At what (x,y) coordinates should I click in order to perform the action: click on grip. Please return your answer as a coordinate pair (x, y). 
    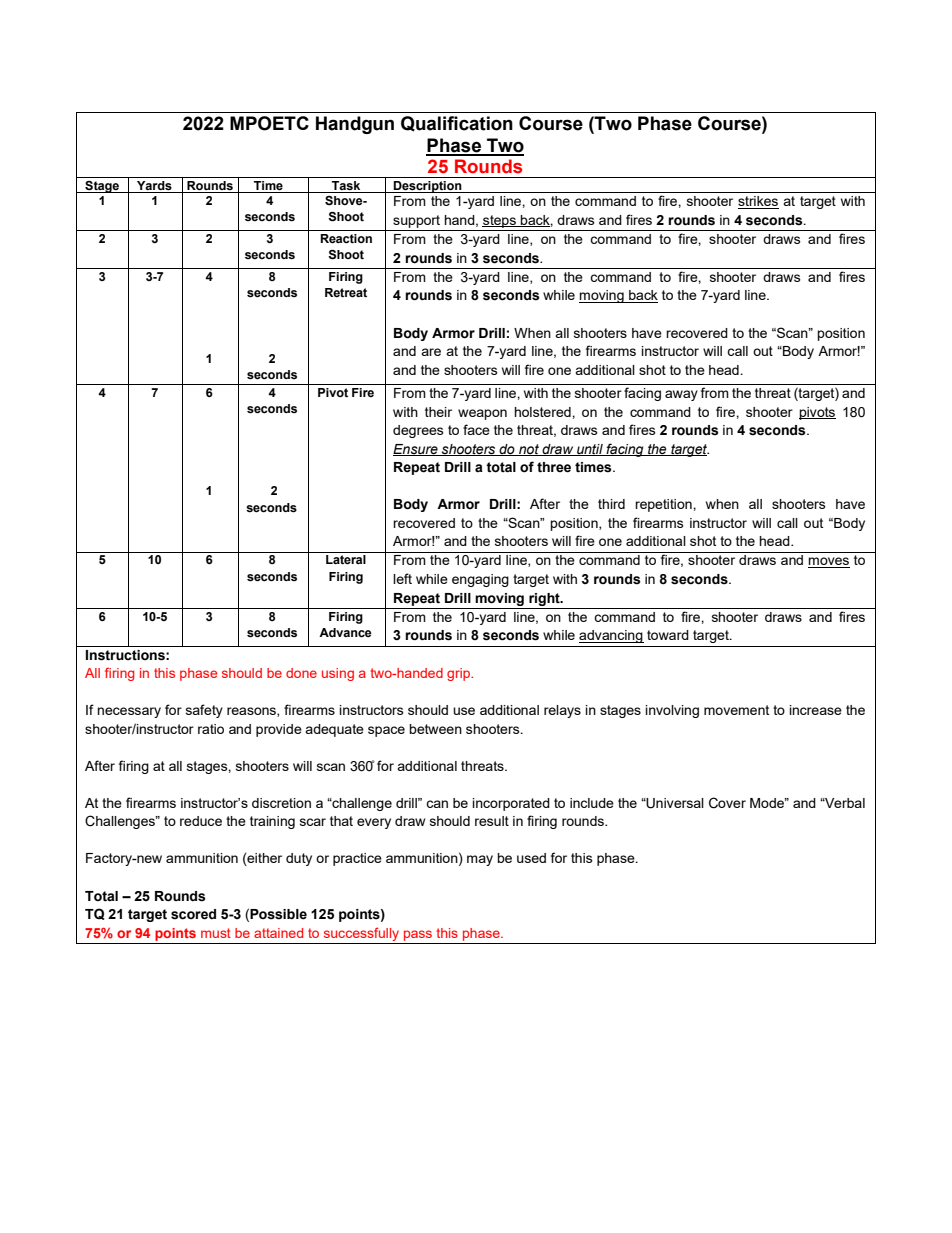
    Looking at the image, I should click on (459, 674).
